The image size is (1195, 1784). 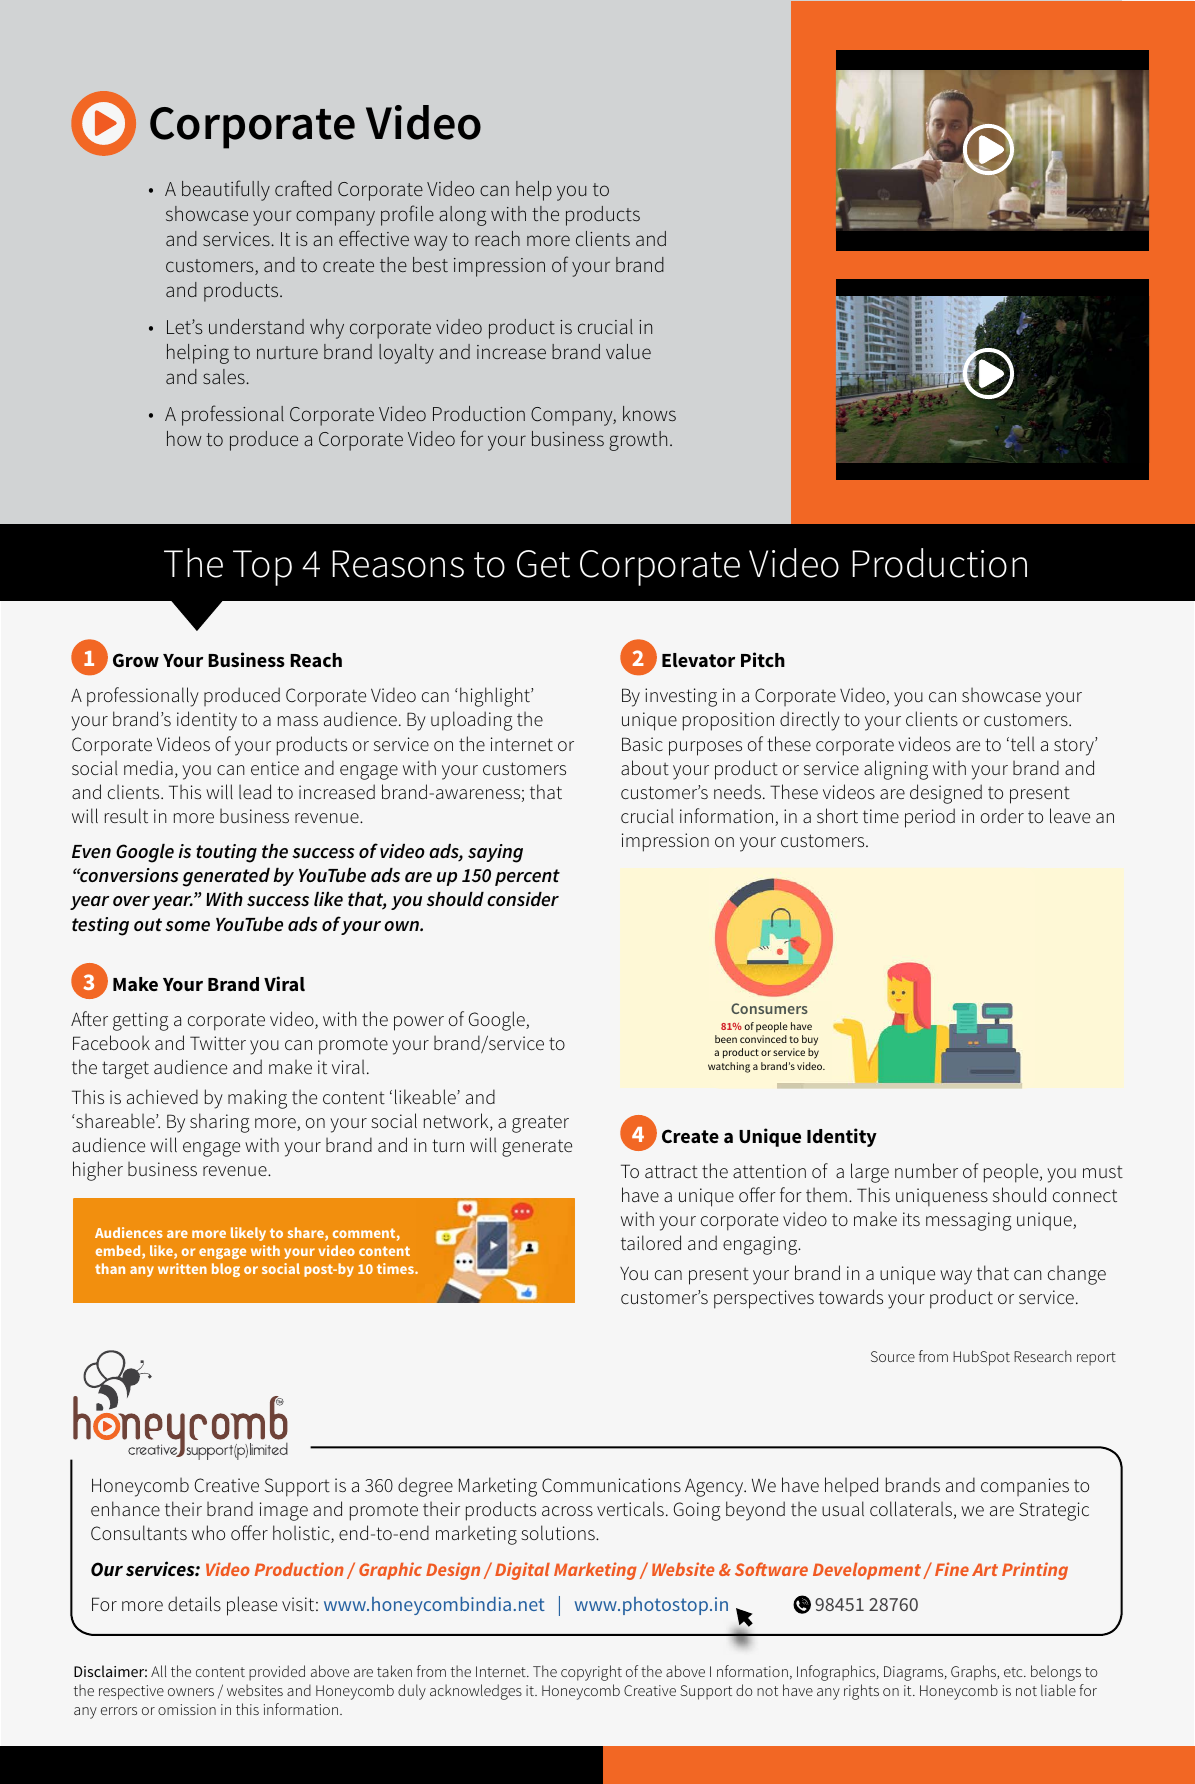 I want to click on value, so click(x=628, y=351).
